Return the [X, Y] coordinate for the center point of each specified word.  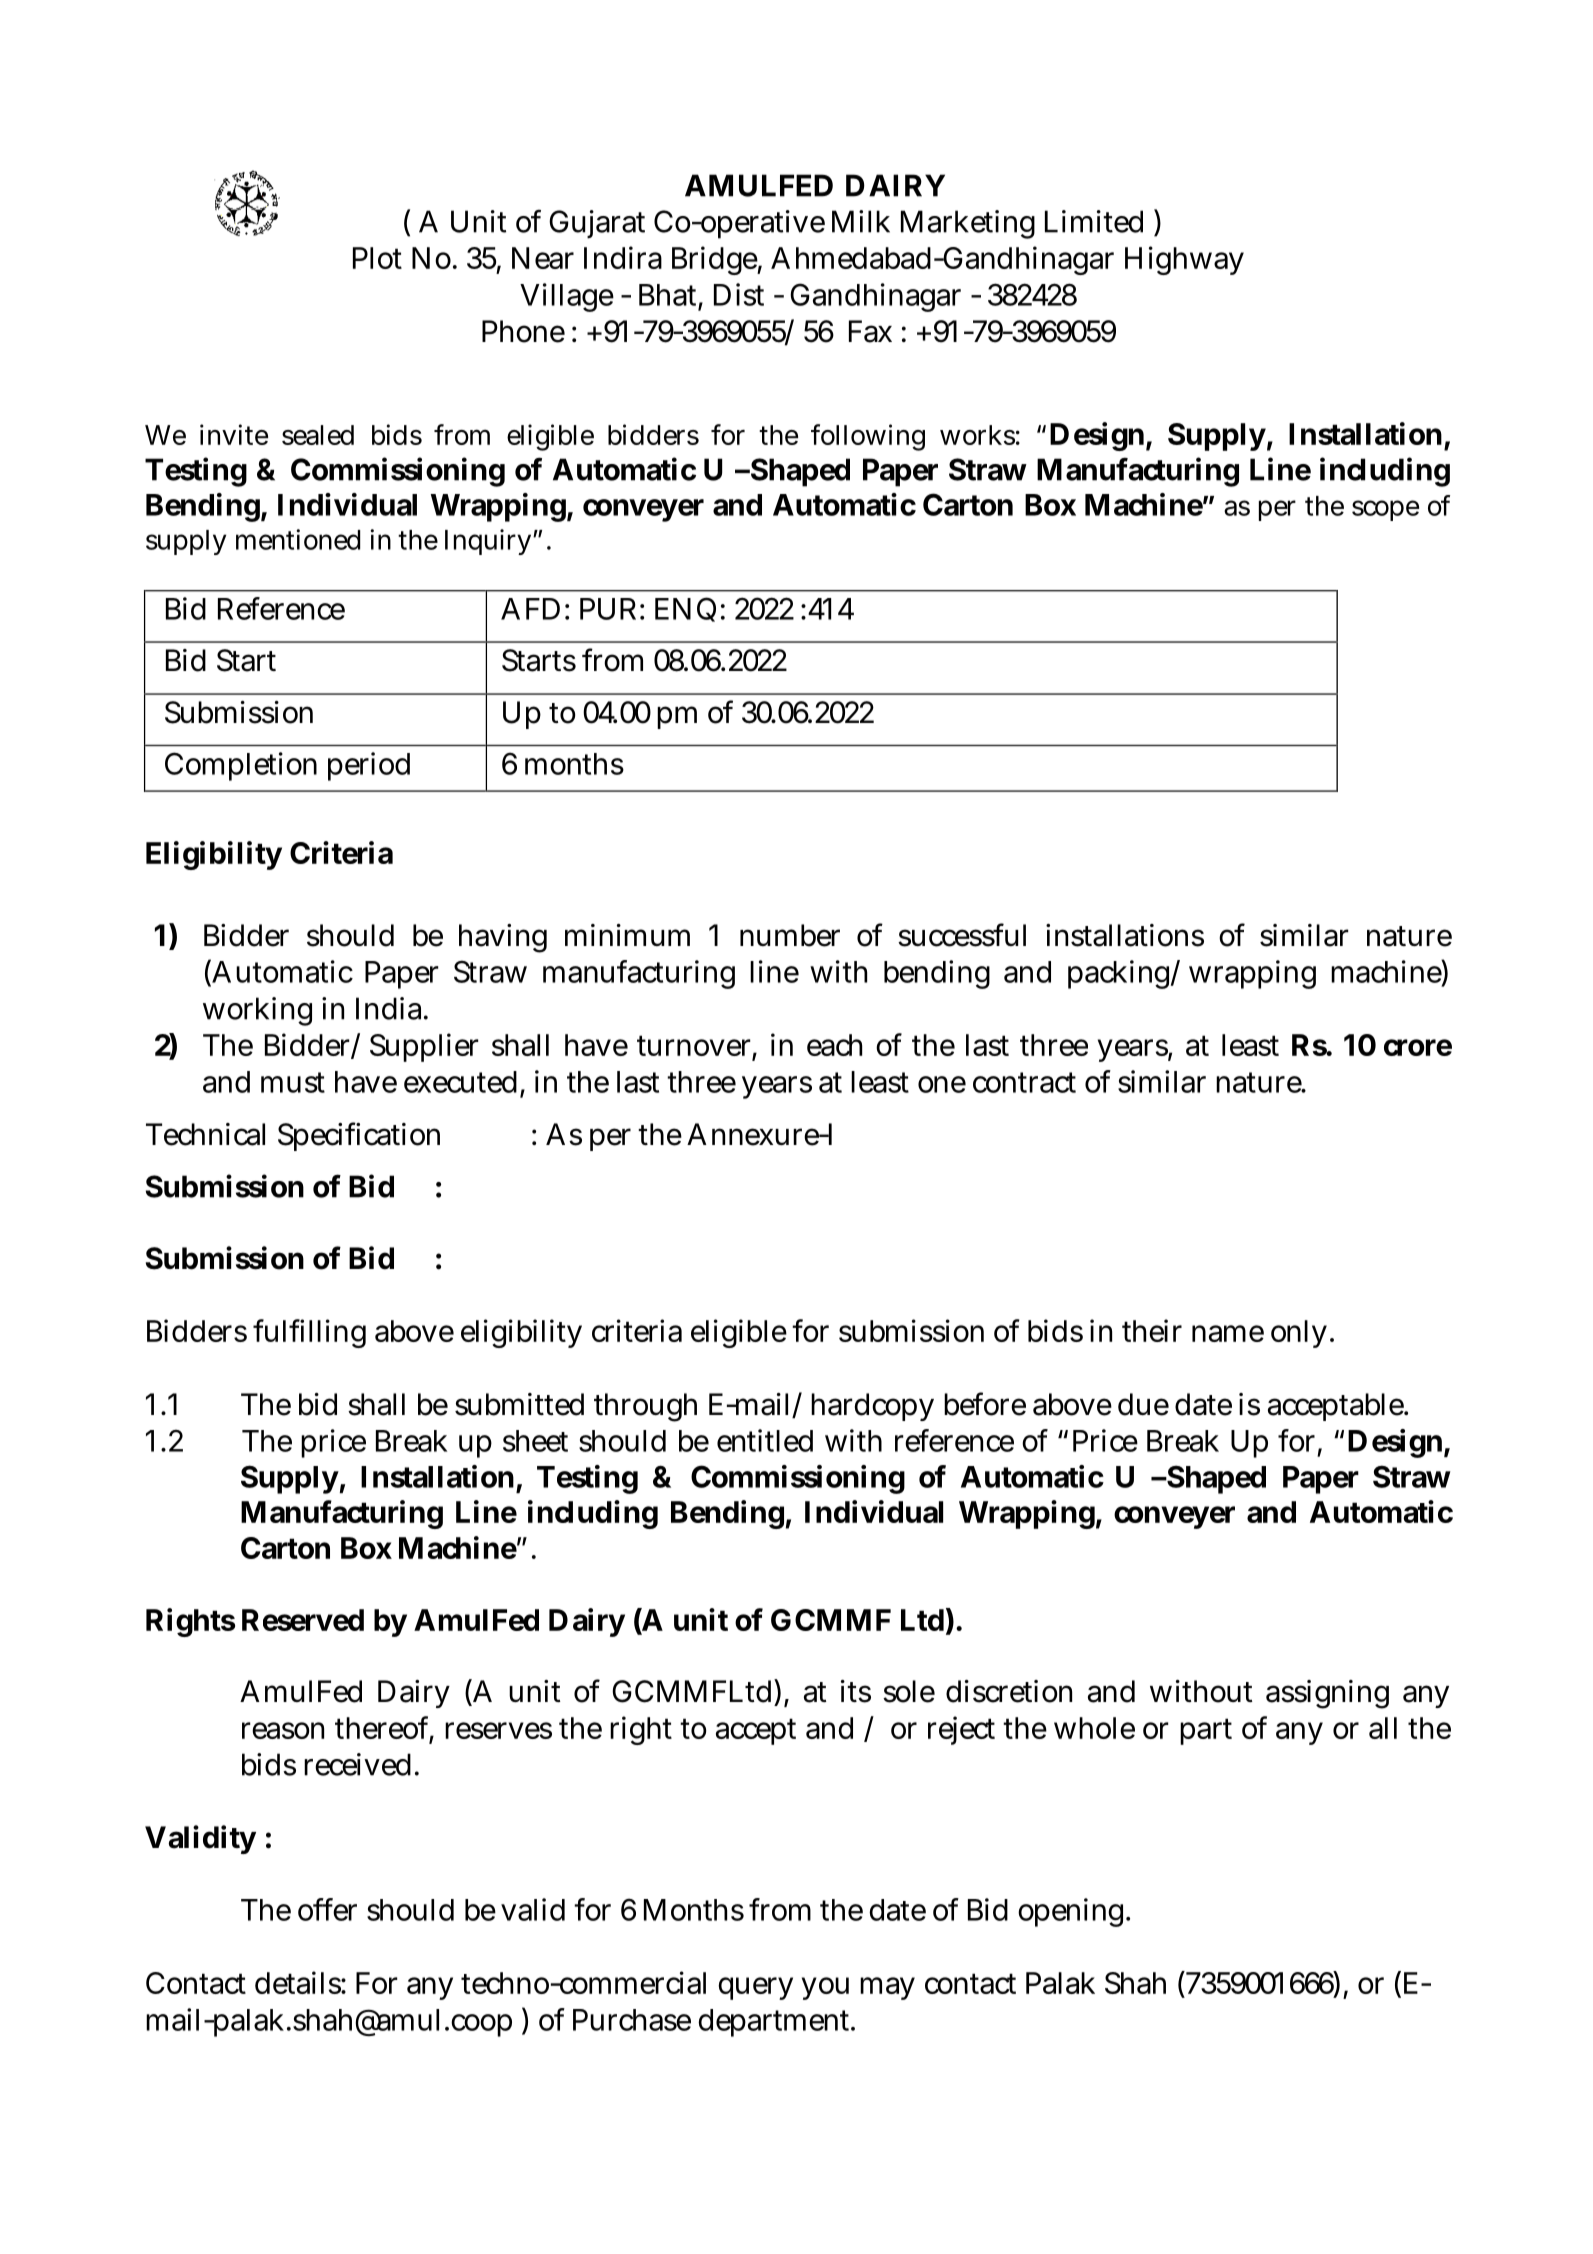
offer [327, 1909]
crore [1418, 1047]
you [825, 1988]
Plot [377, 258]
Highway [1184, 260]
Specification [359, 1136]
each [834, 1045]
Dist [739, 294]
